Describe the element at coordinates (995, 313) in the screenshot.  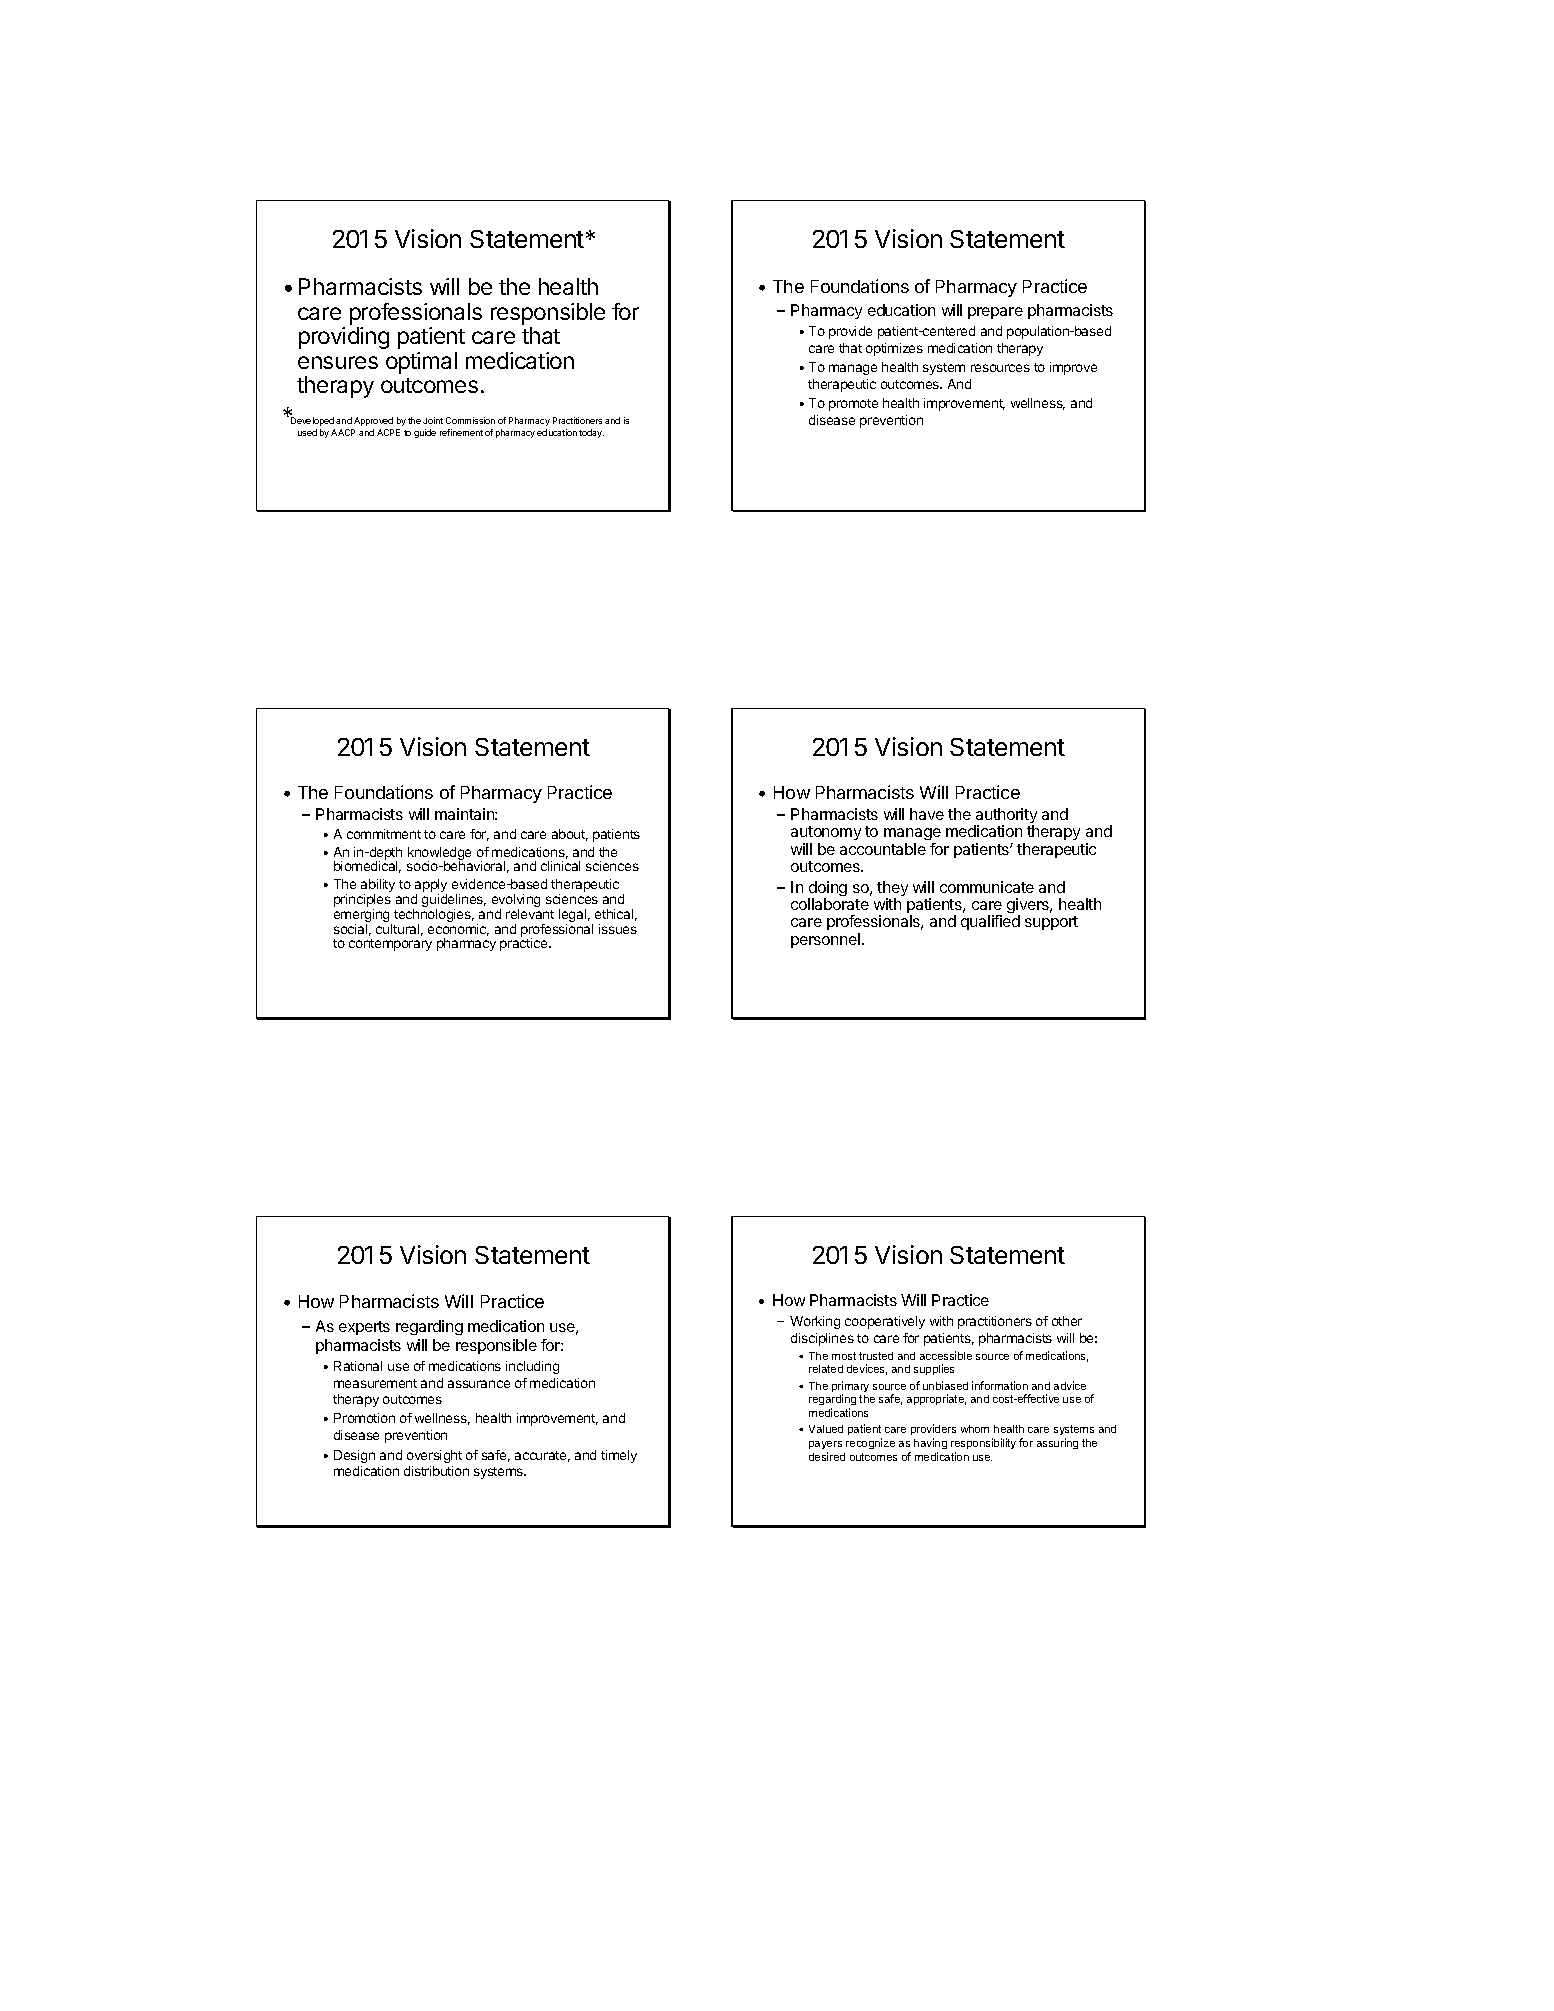
I see `prepare` at that location.
